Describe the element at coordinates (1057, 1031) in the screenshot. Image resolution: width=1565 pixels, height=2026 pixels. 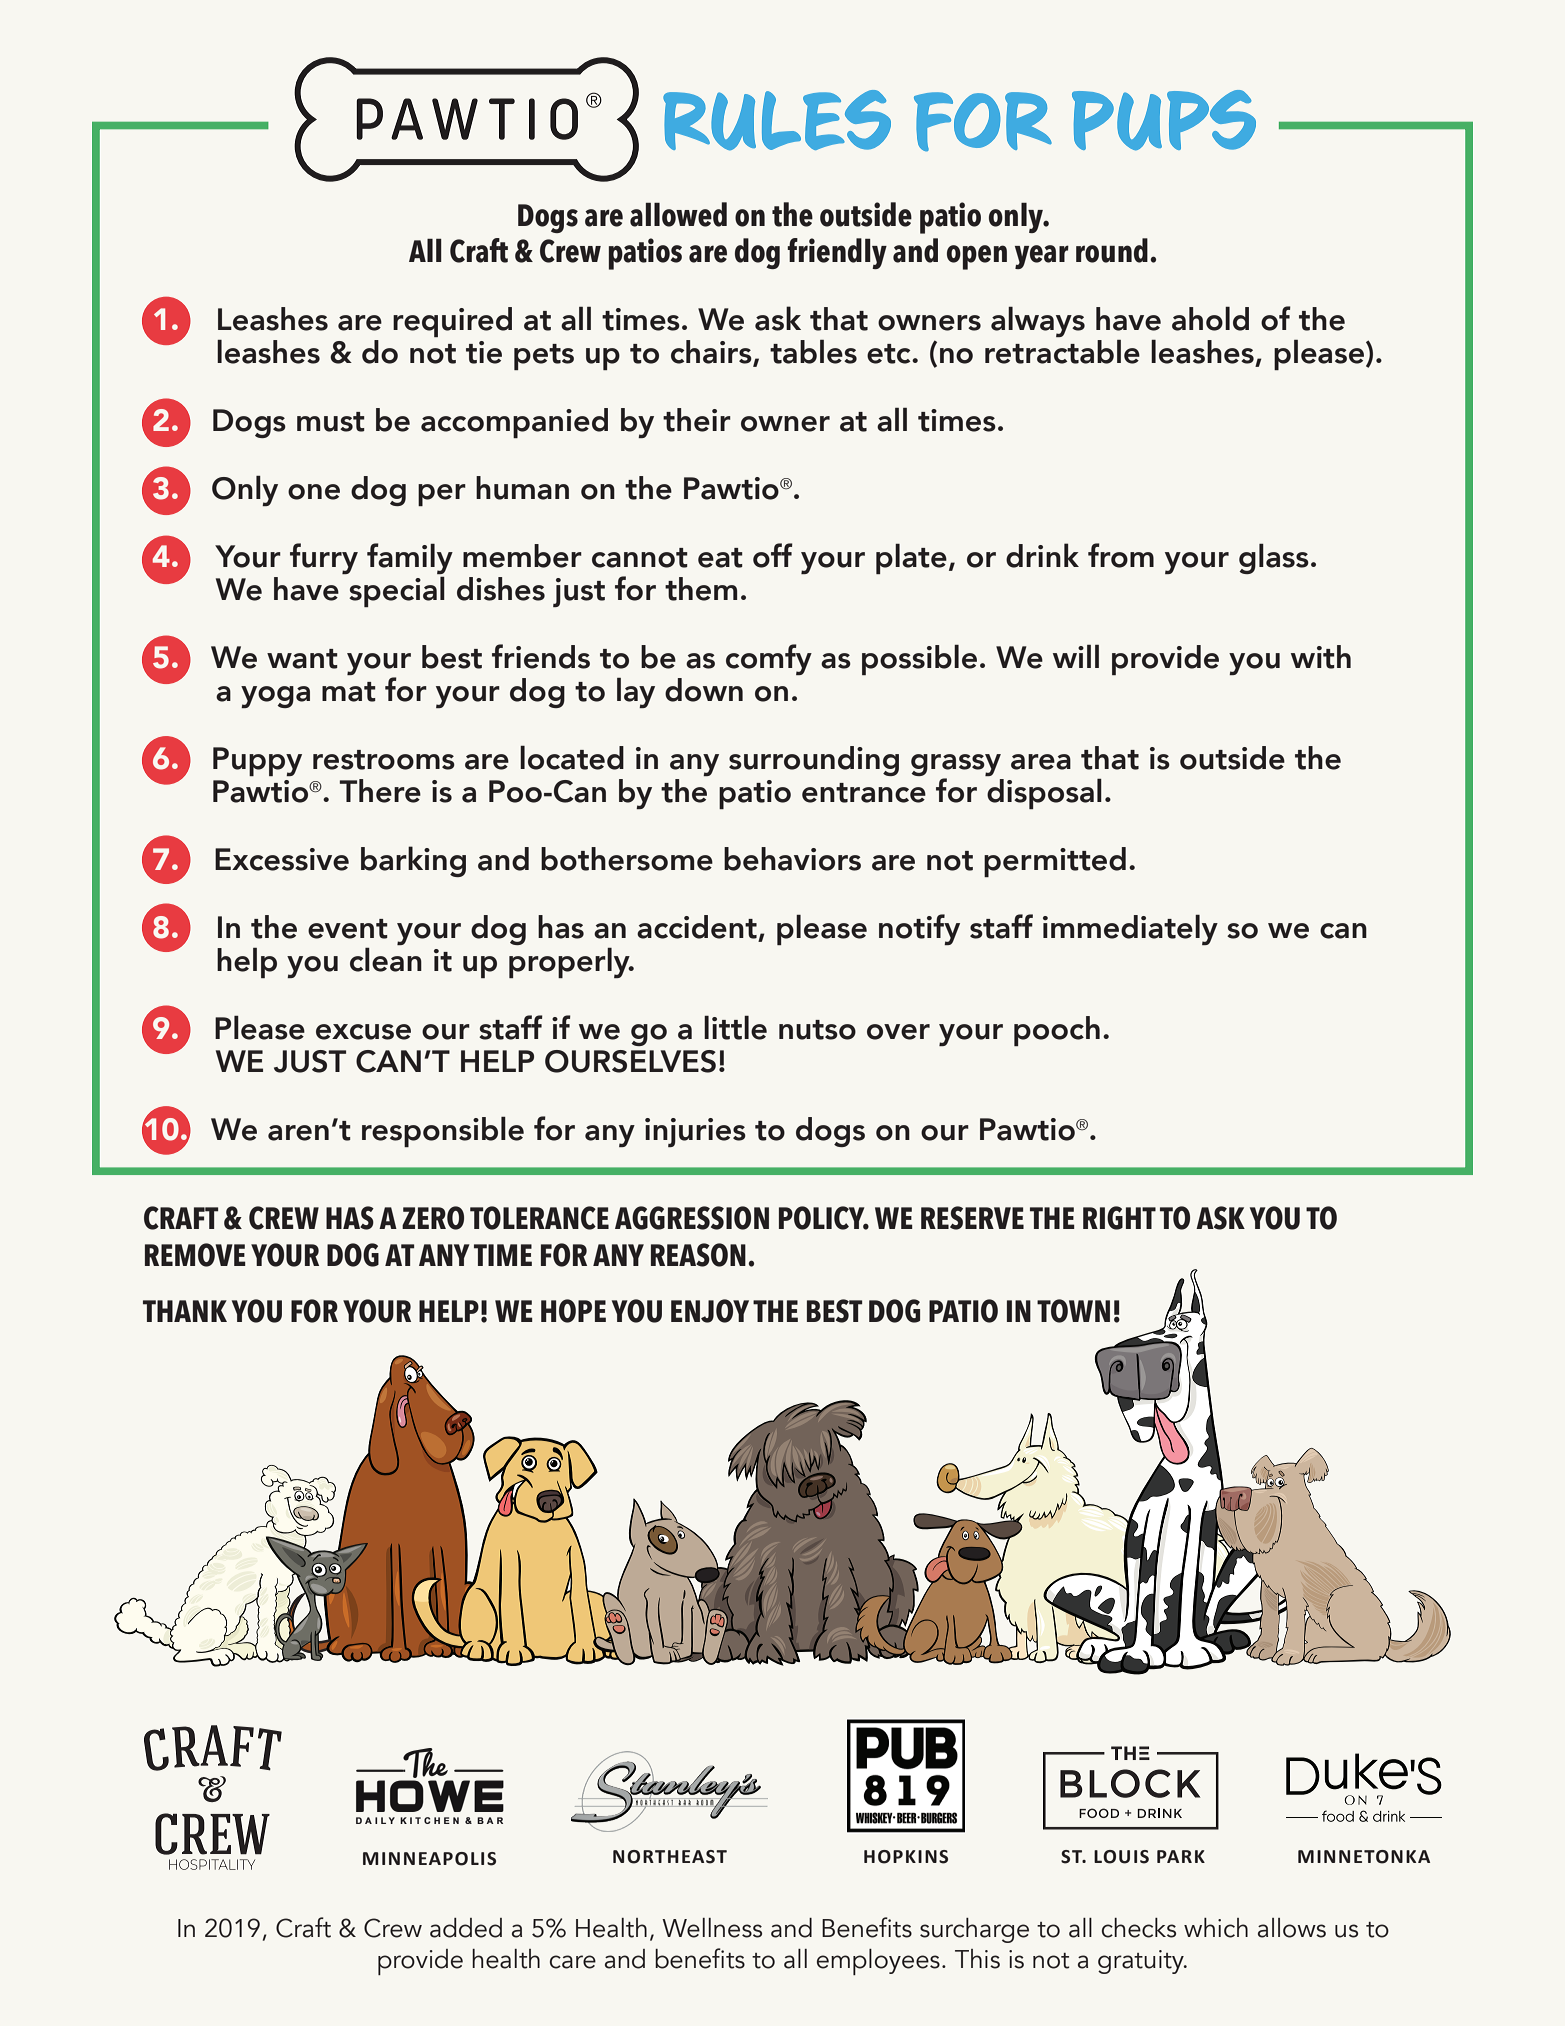
I see `pooch` at that location.
